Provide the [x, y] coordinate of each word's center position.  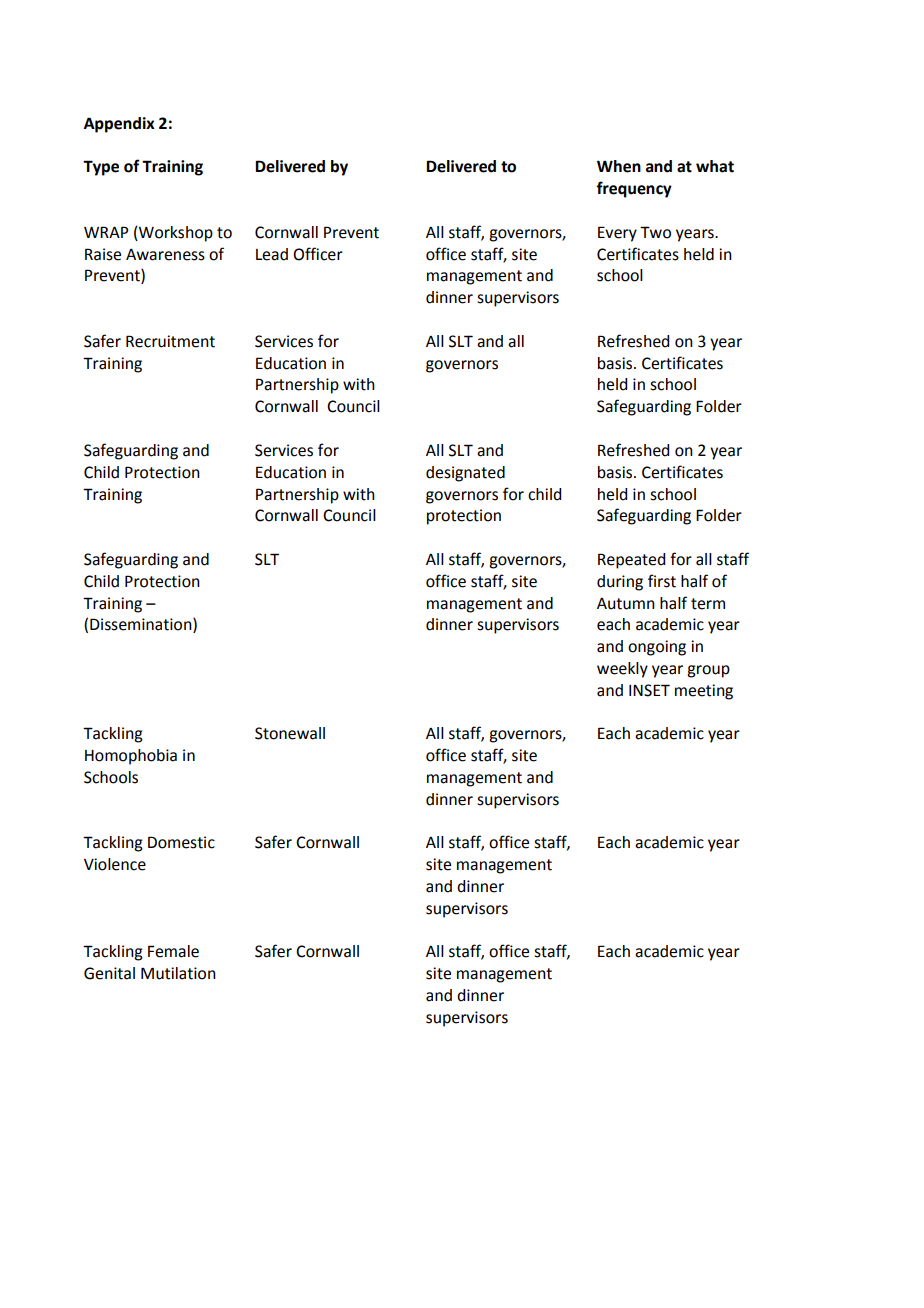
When [619, 166]
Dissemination [142, 625]
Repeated [631, 561]
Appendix [119, 125]
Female [173, 951]
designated [465, 474]
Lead [272, 254]
